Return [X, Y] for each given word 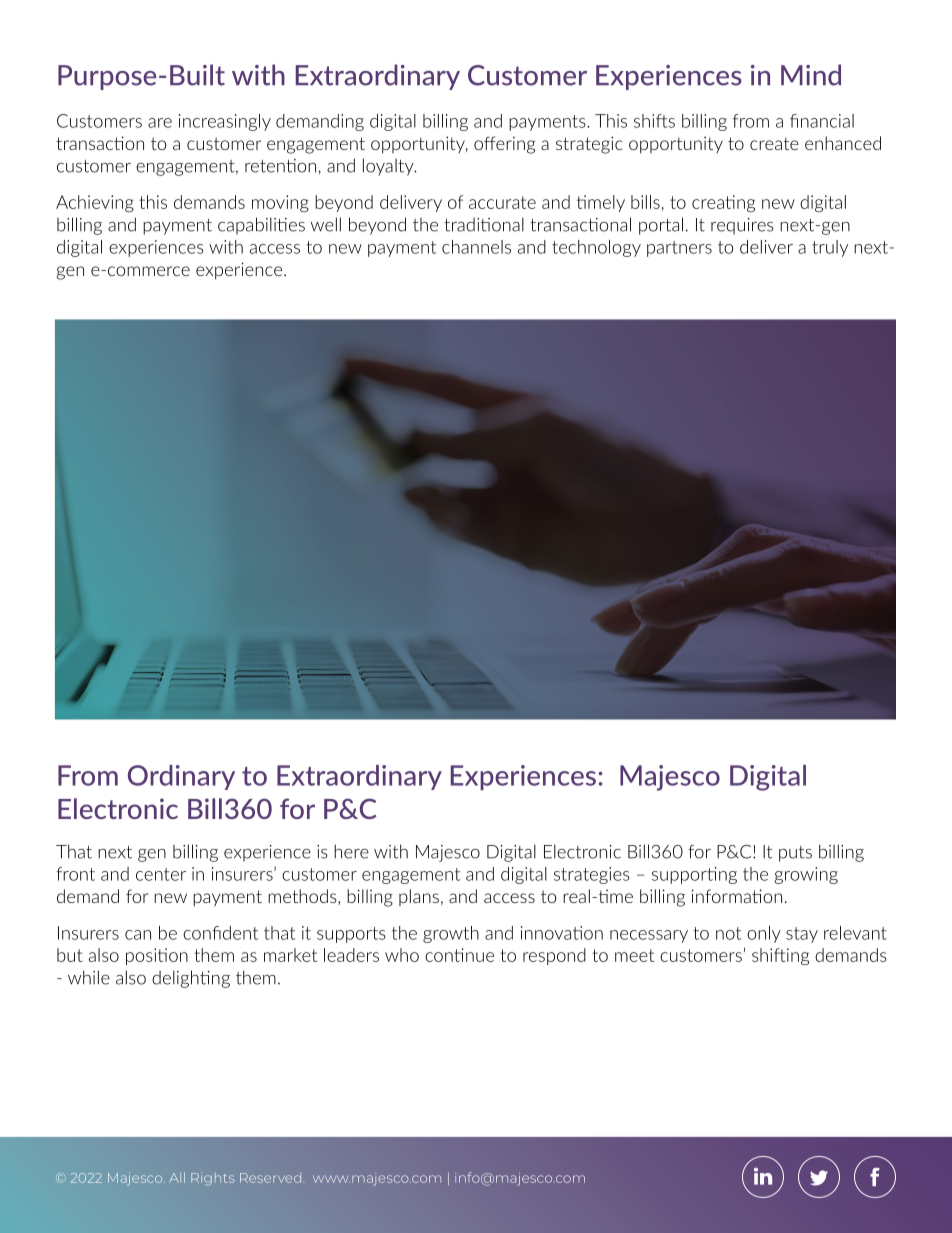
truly [830, 248]
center [161, 874]
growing [806, 875]
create [774, 143]
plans [419, 897]
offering [504, 145]
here [351, 851]
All [177, 1177]
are [160, 123]
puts [795, 854]
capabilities [261, 226]
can [138, 935]
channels [476, 247]
